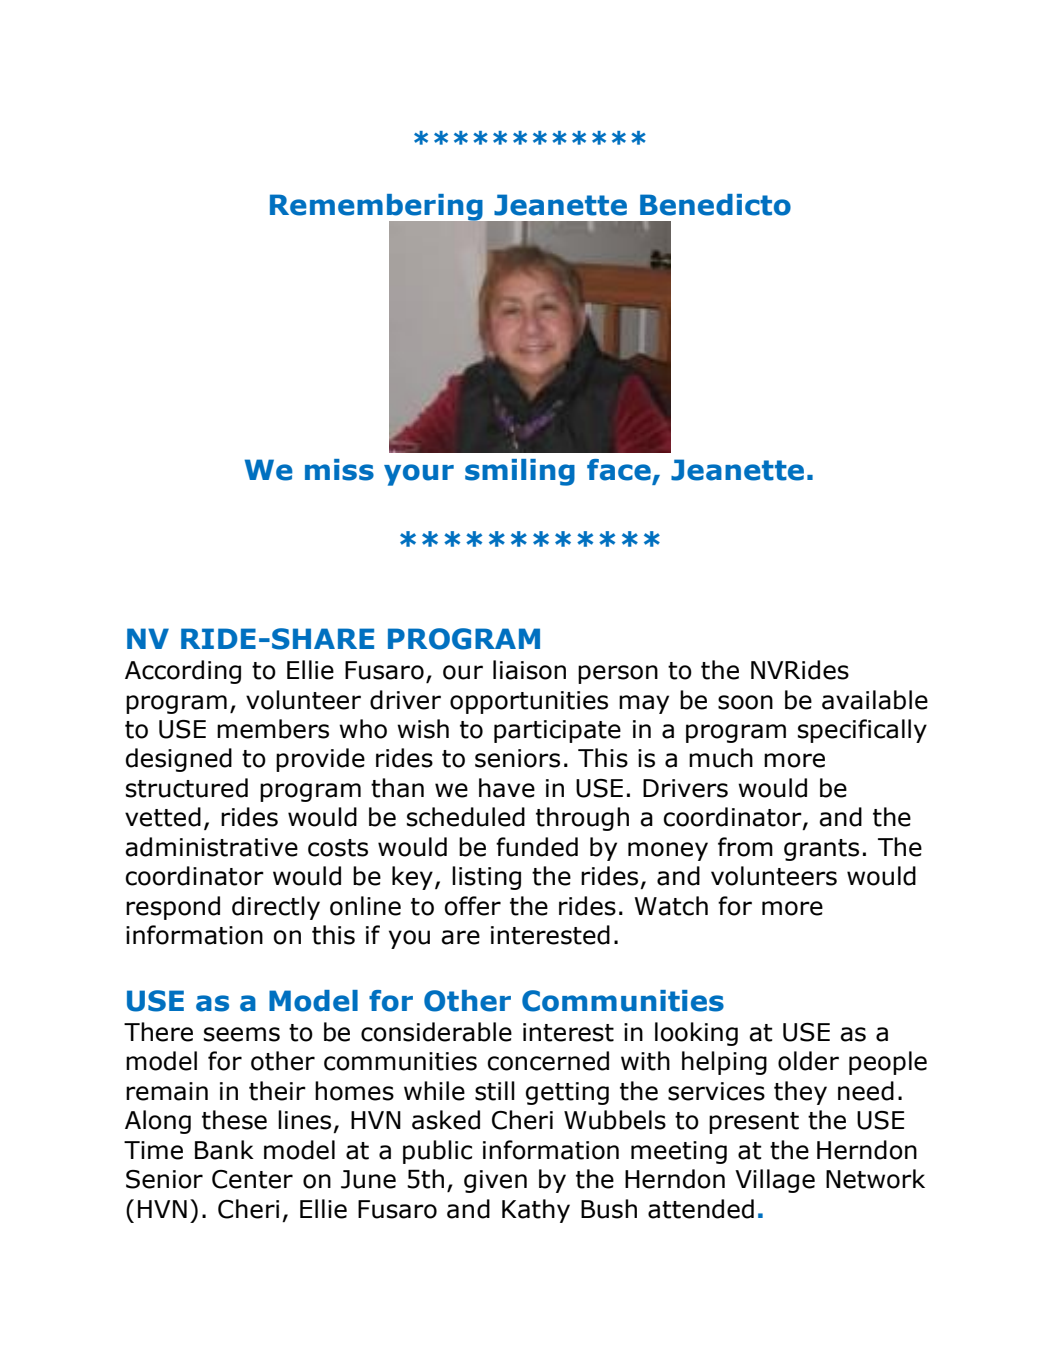  I want to click on smiling, so click(520, 472).
